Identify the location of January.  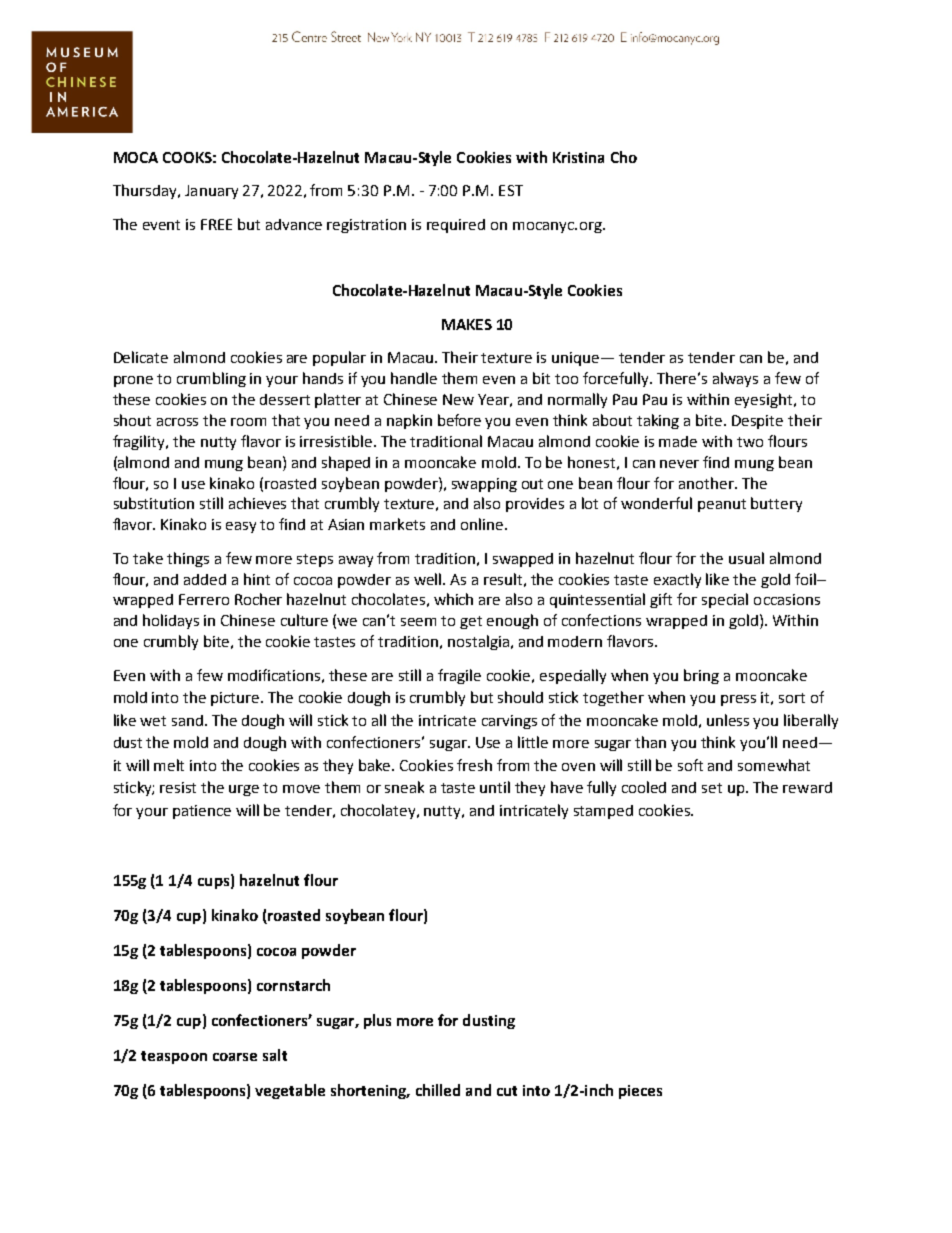
(211, 192).
